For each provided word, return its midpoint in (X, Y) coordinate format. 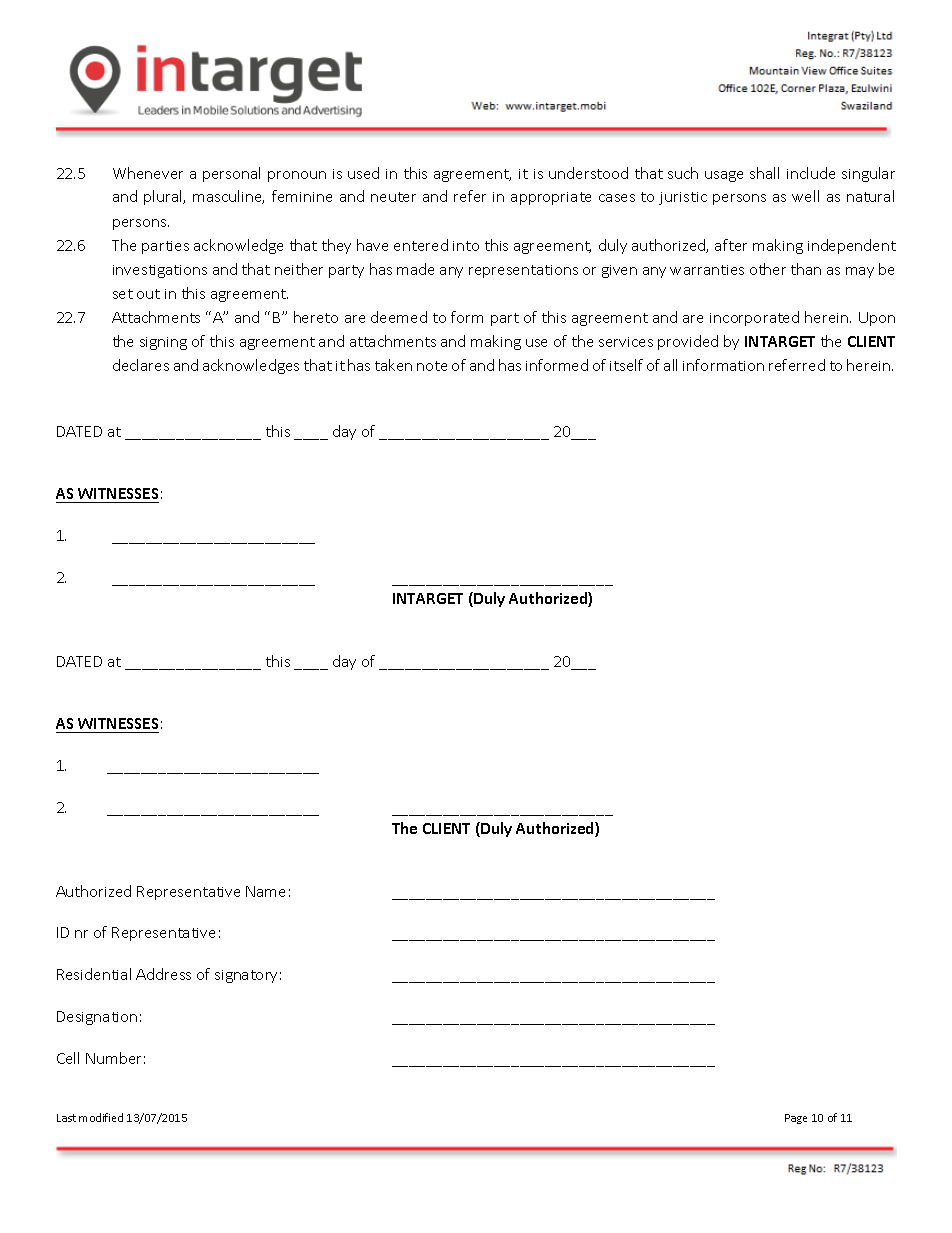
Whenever (148, 173)
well (805, 196)
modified (101, 1117)
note (432, 366)
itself (626, 365)
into (466, 246)
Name (265, 891)
